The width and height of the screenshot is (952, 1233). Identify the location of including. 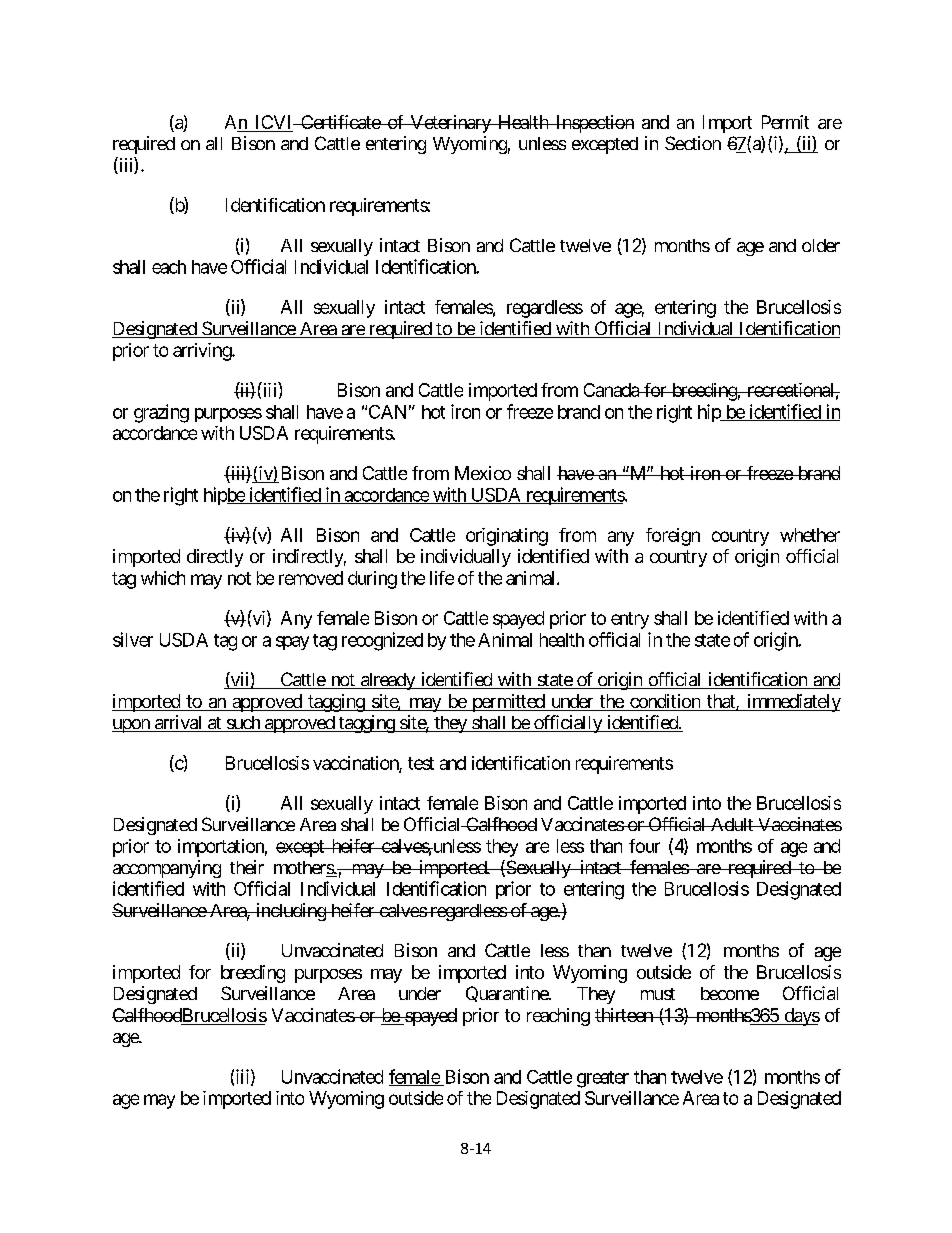
(290, 912).
